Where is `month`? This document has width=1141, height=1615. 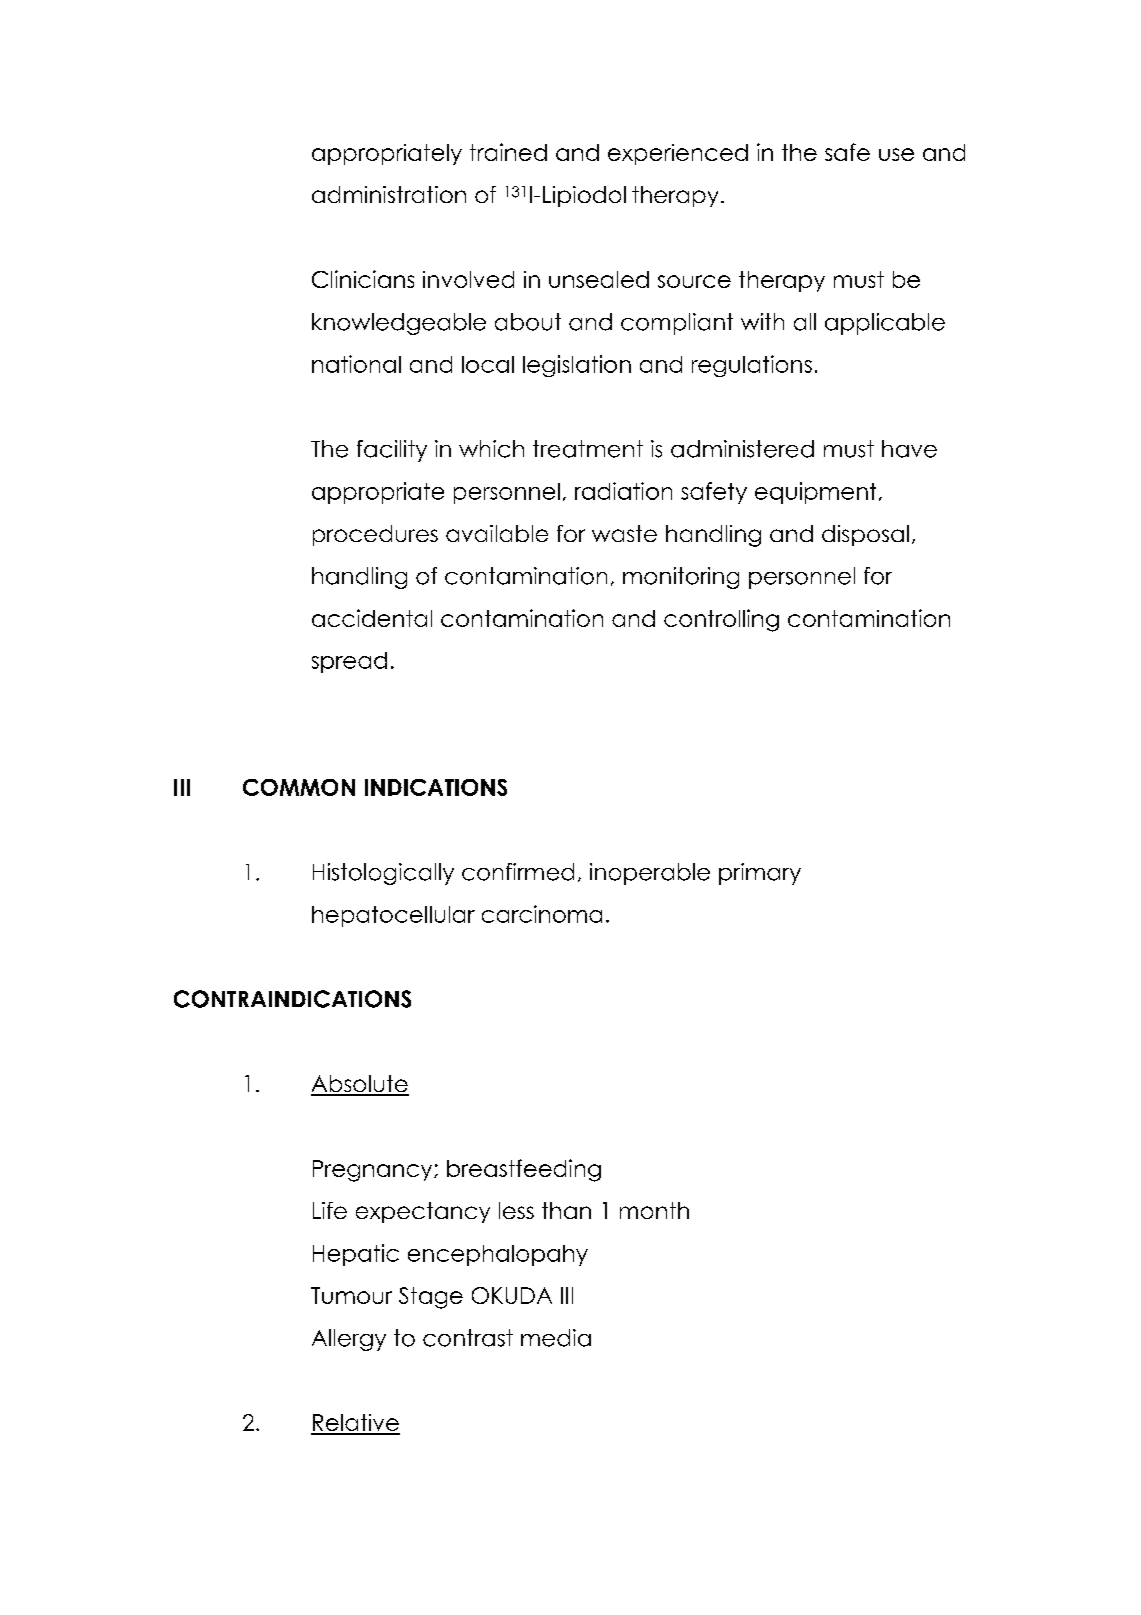
month is located at coordinates (654, 1210).
